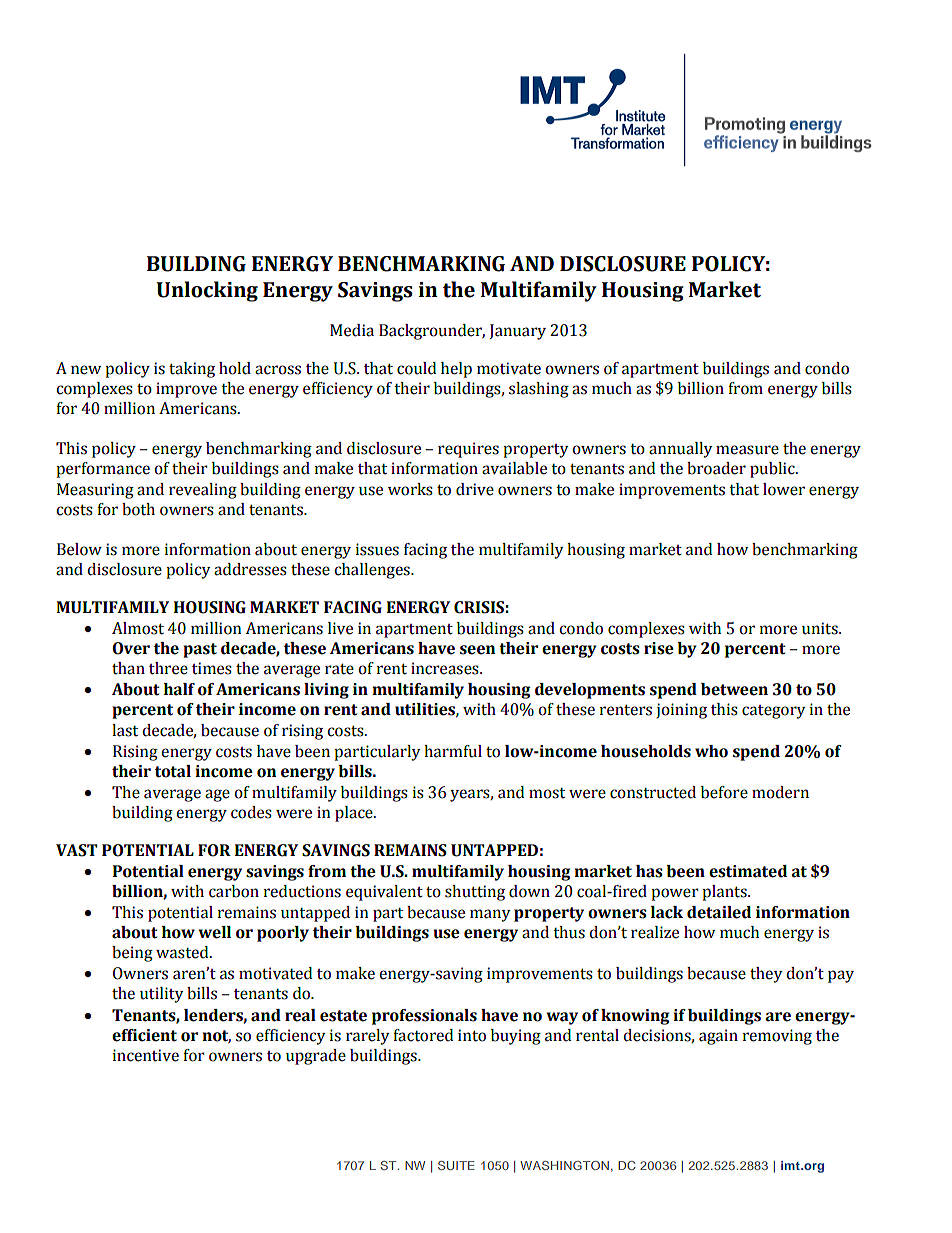 The height and width of the document is (1233, 952). What do you see at coordinates (773, 712) in the document?
I see `category` at bounding box center [773, 712].
